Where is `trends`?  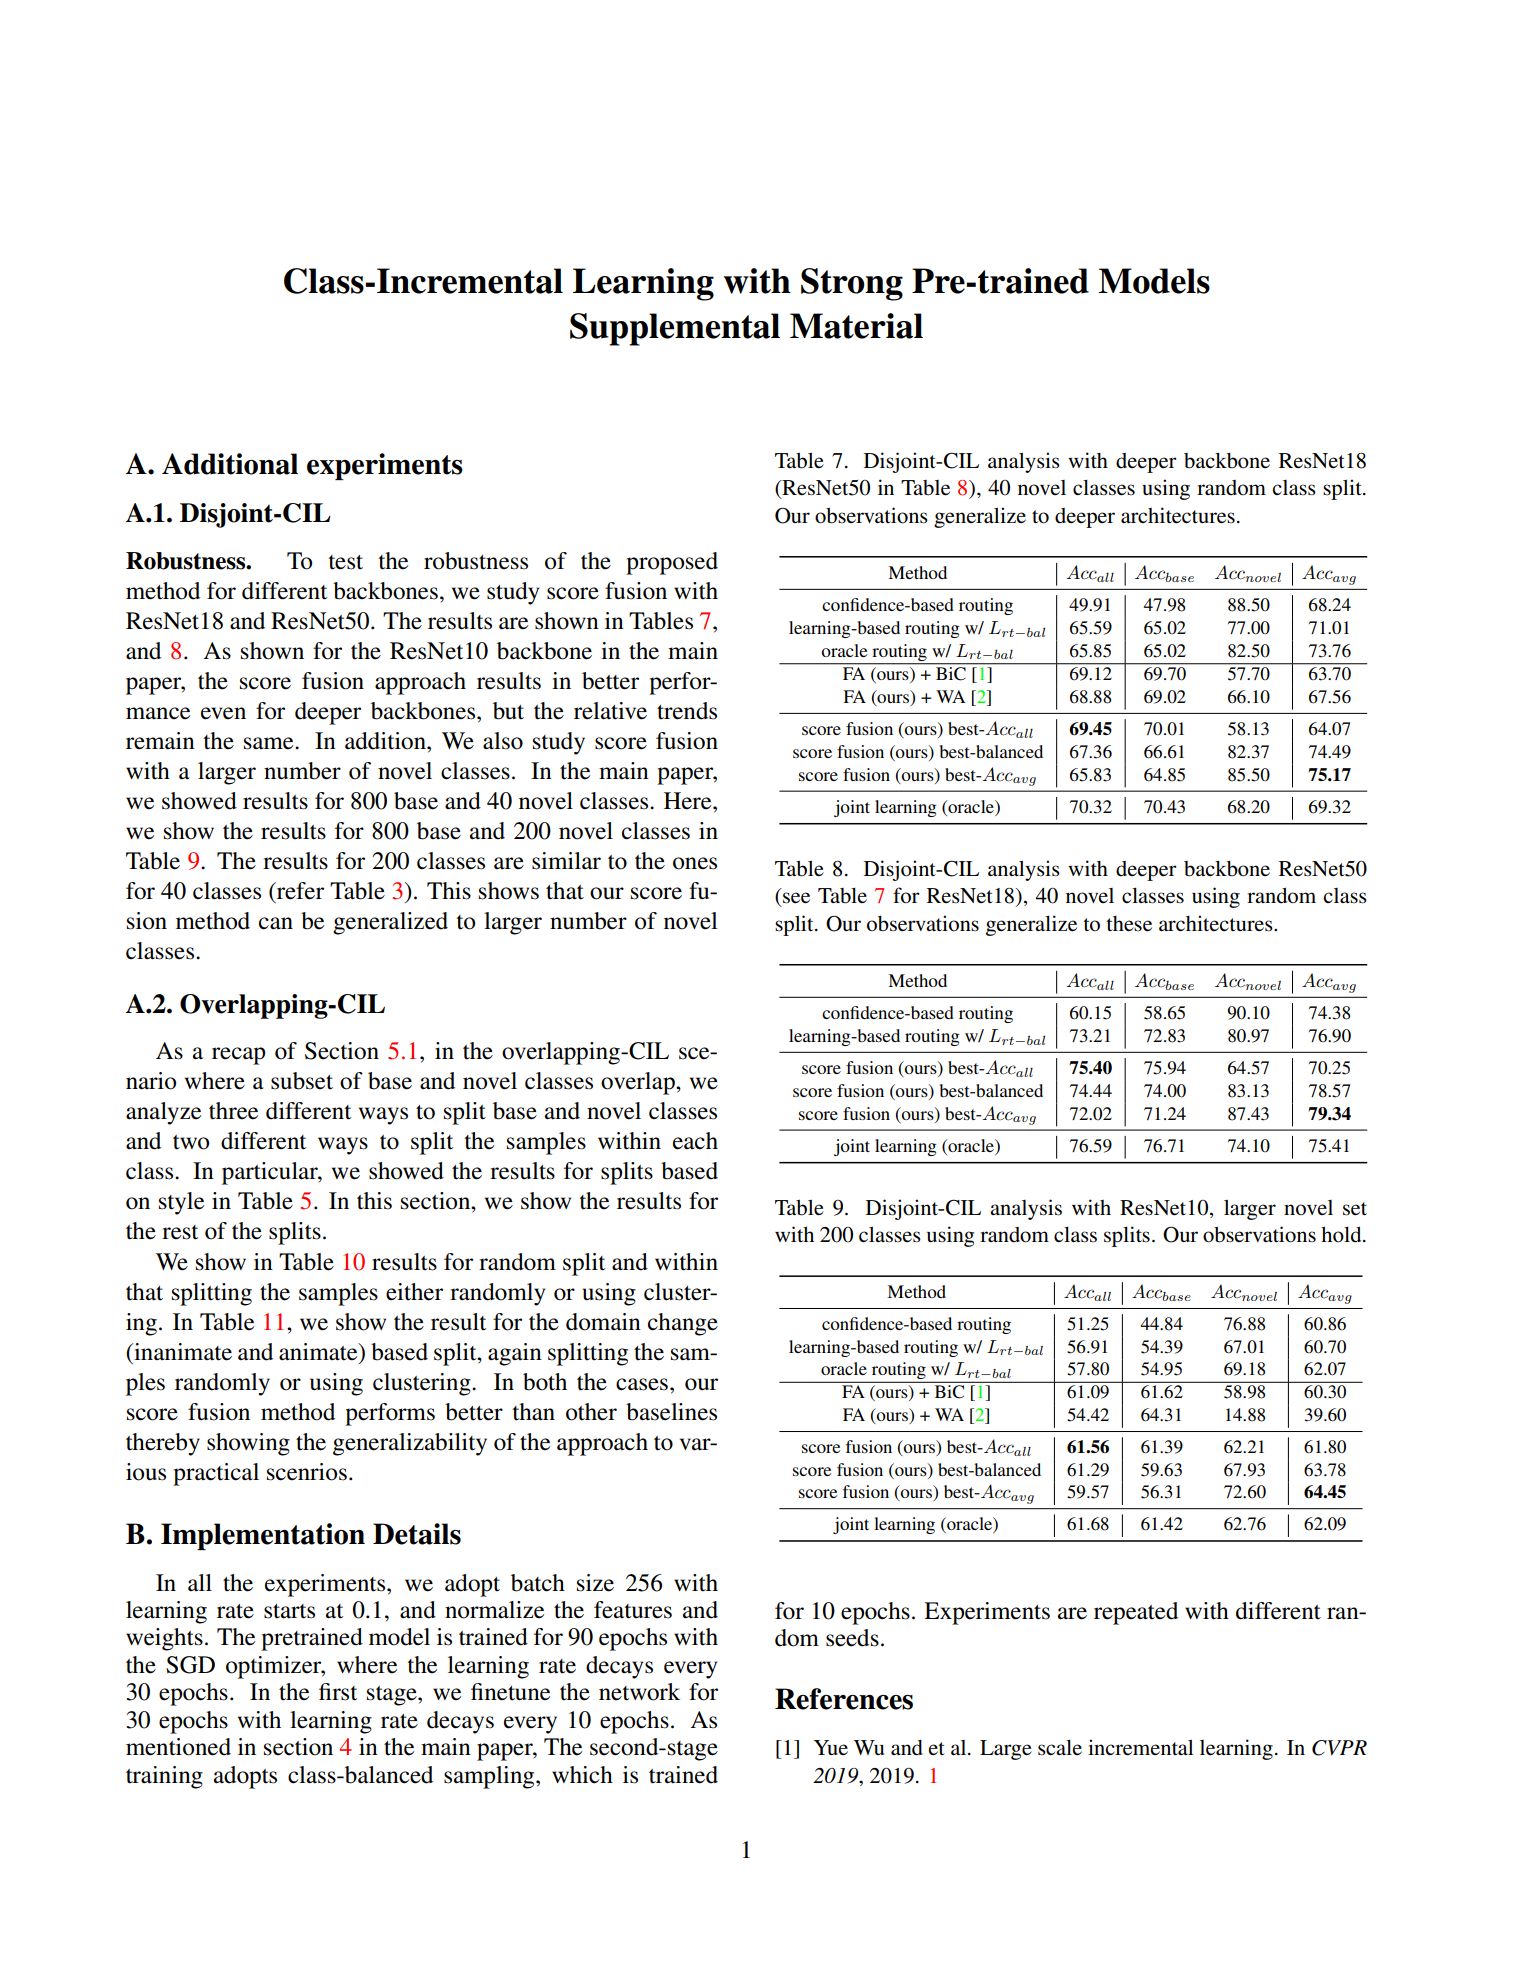
trends is located at coordinates (687, 711).
